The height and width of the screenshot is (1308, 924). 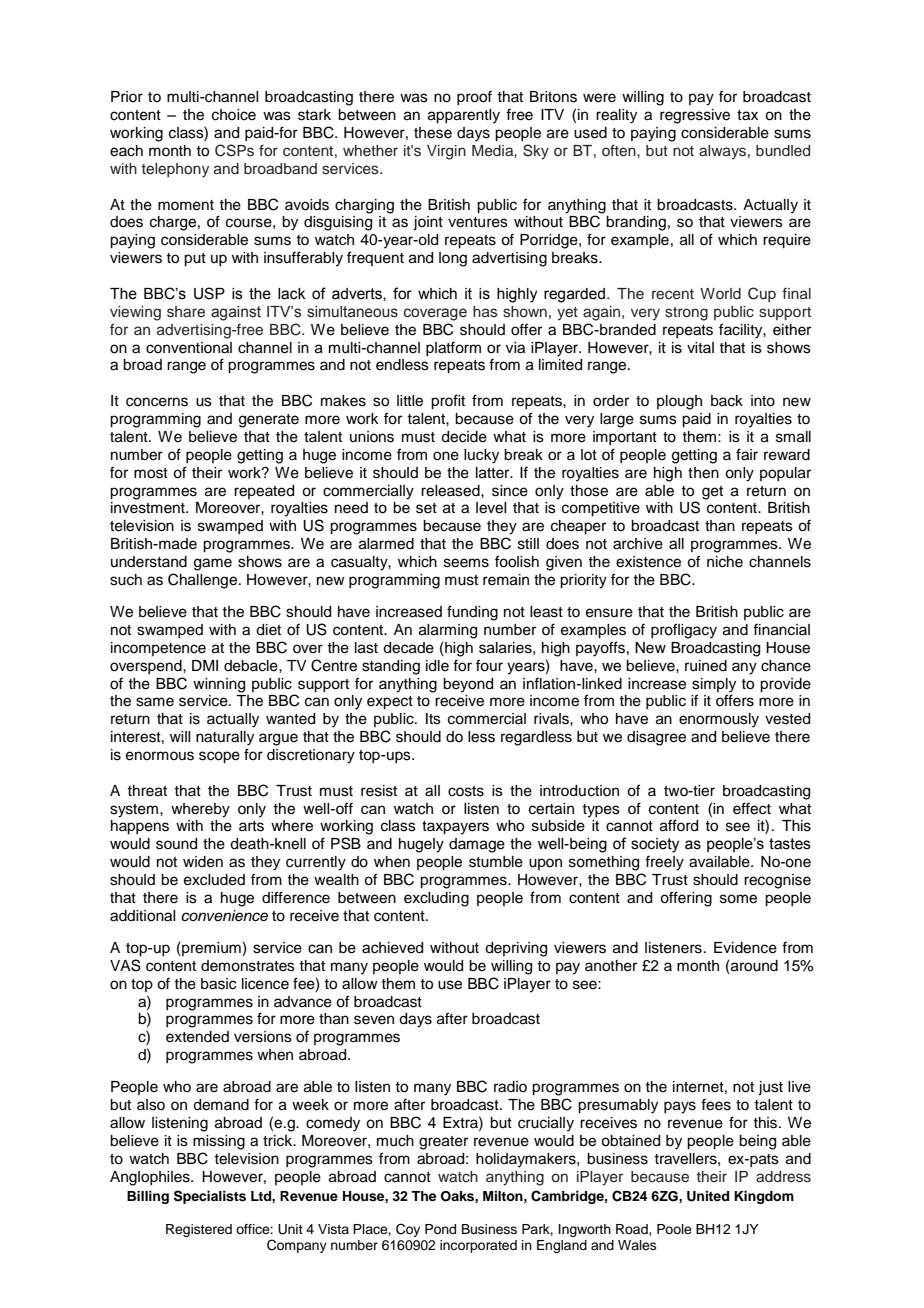 I want to click on regressive, so click(x=695, y=116).
